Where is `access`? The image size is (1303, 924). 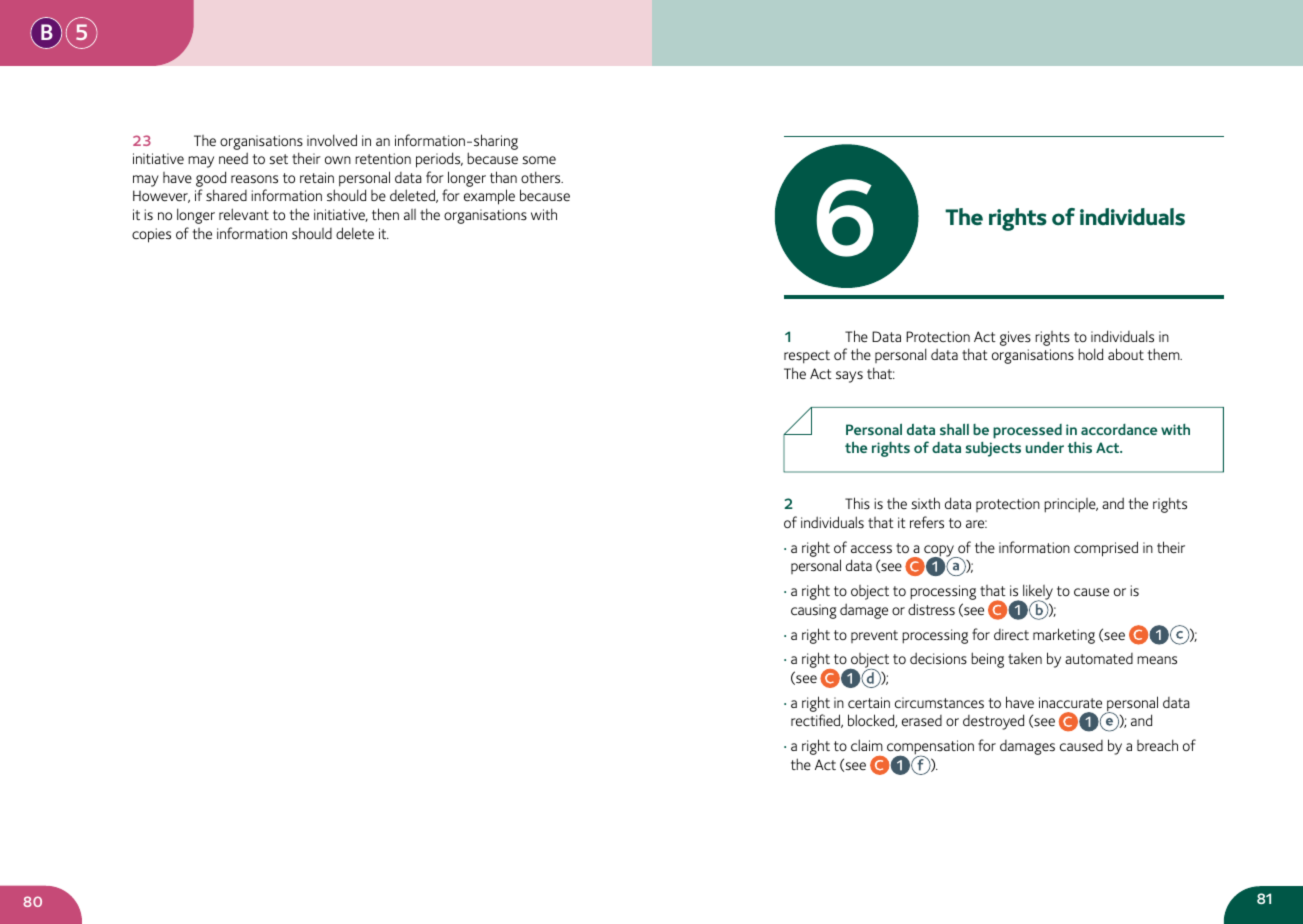 access is located at coordinates (871, 549).
